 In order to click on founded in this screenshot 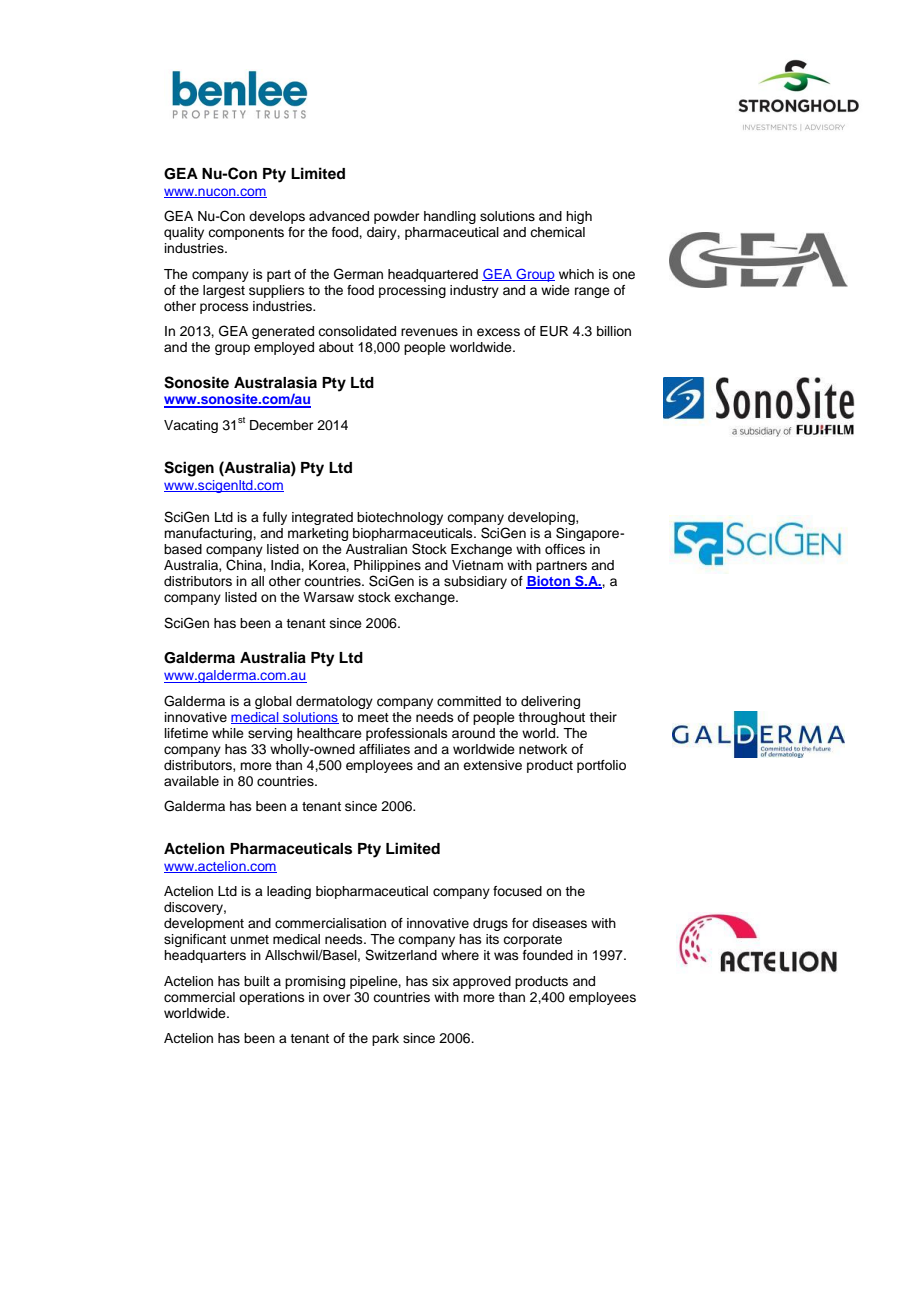, I will do `click(548, 955)`.
